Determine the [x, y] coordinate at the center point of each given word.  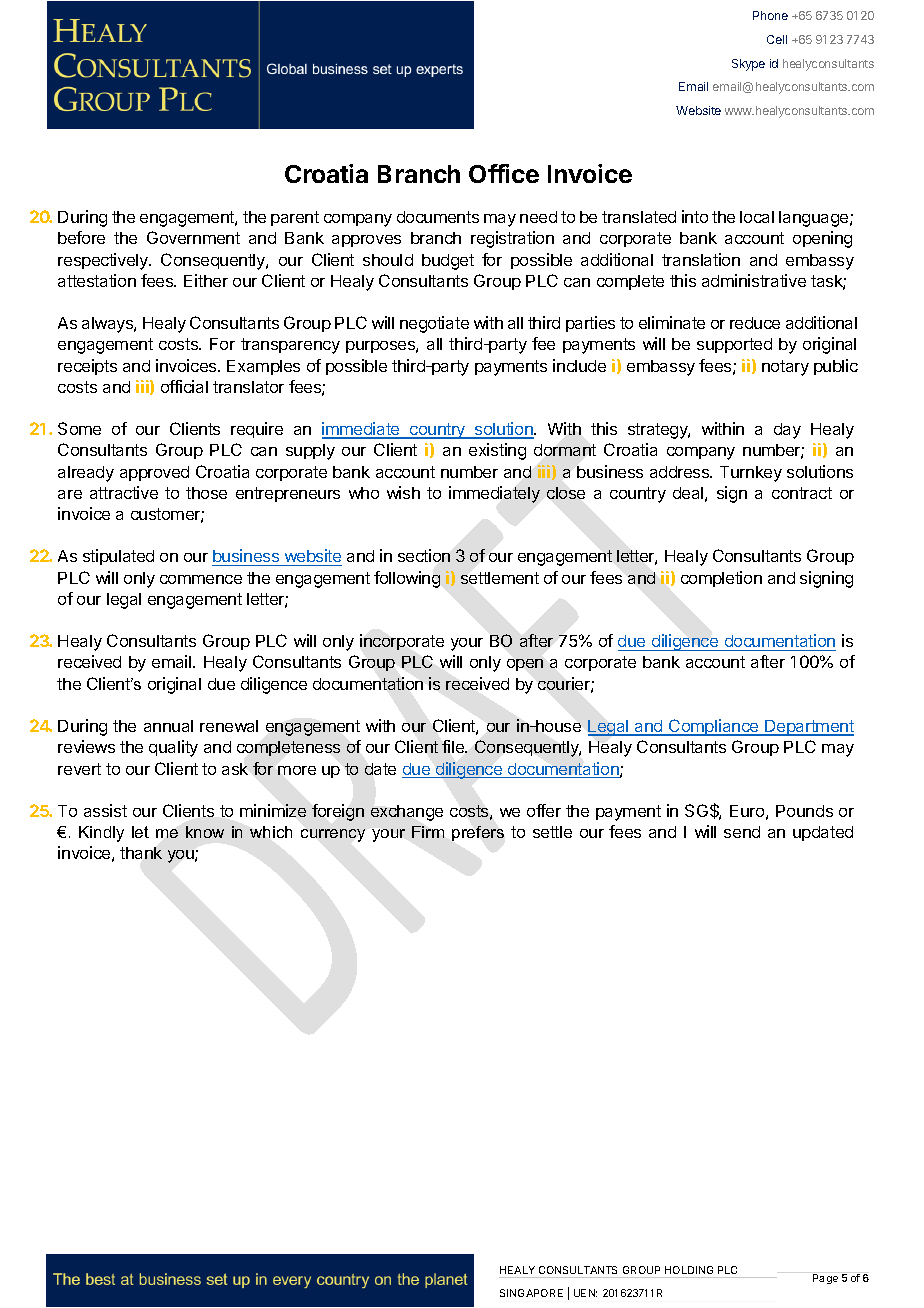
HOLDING [689, 1270]
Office [504, 173]
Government [193, 237]
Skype [748, 65]
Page [825, 1279]
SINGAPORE [531, 1293]
